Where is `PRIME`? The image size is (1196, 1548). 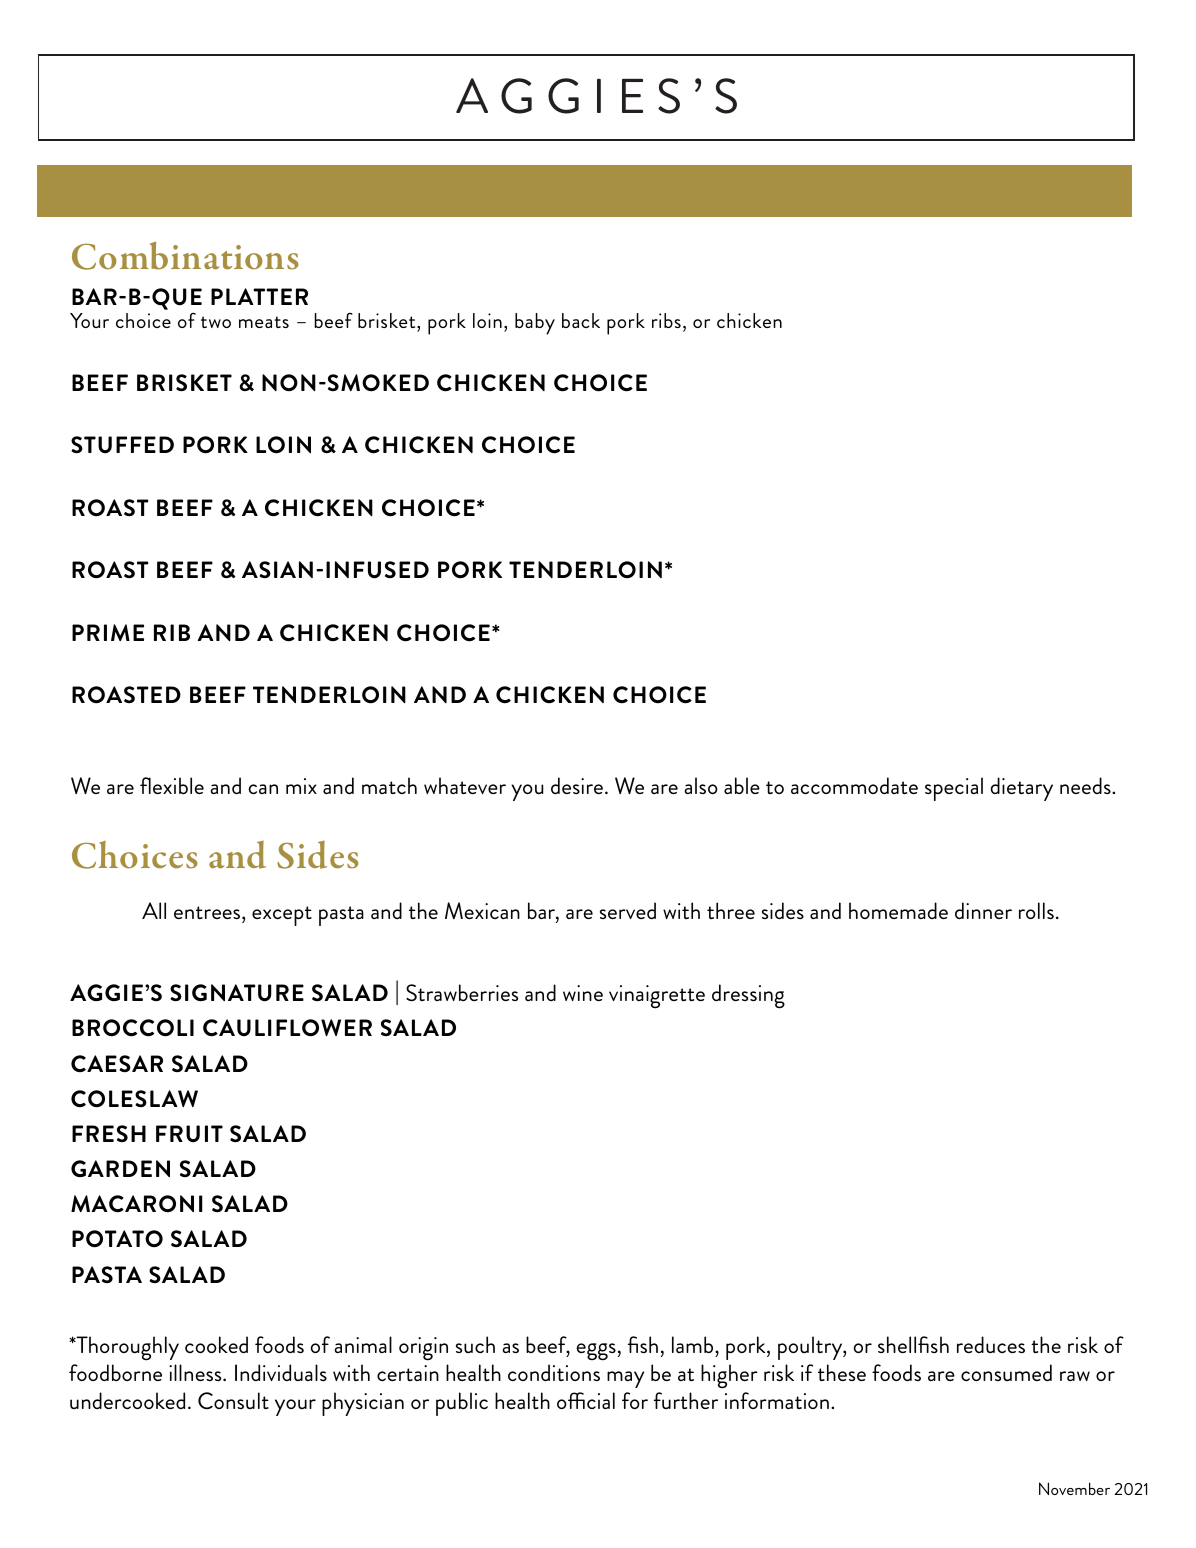
PRIME is located at coordinates (108, 632).
